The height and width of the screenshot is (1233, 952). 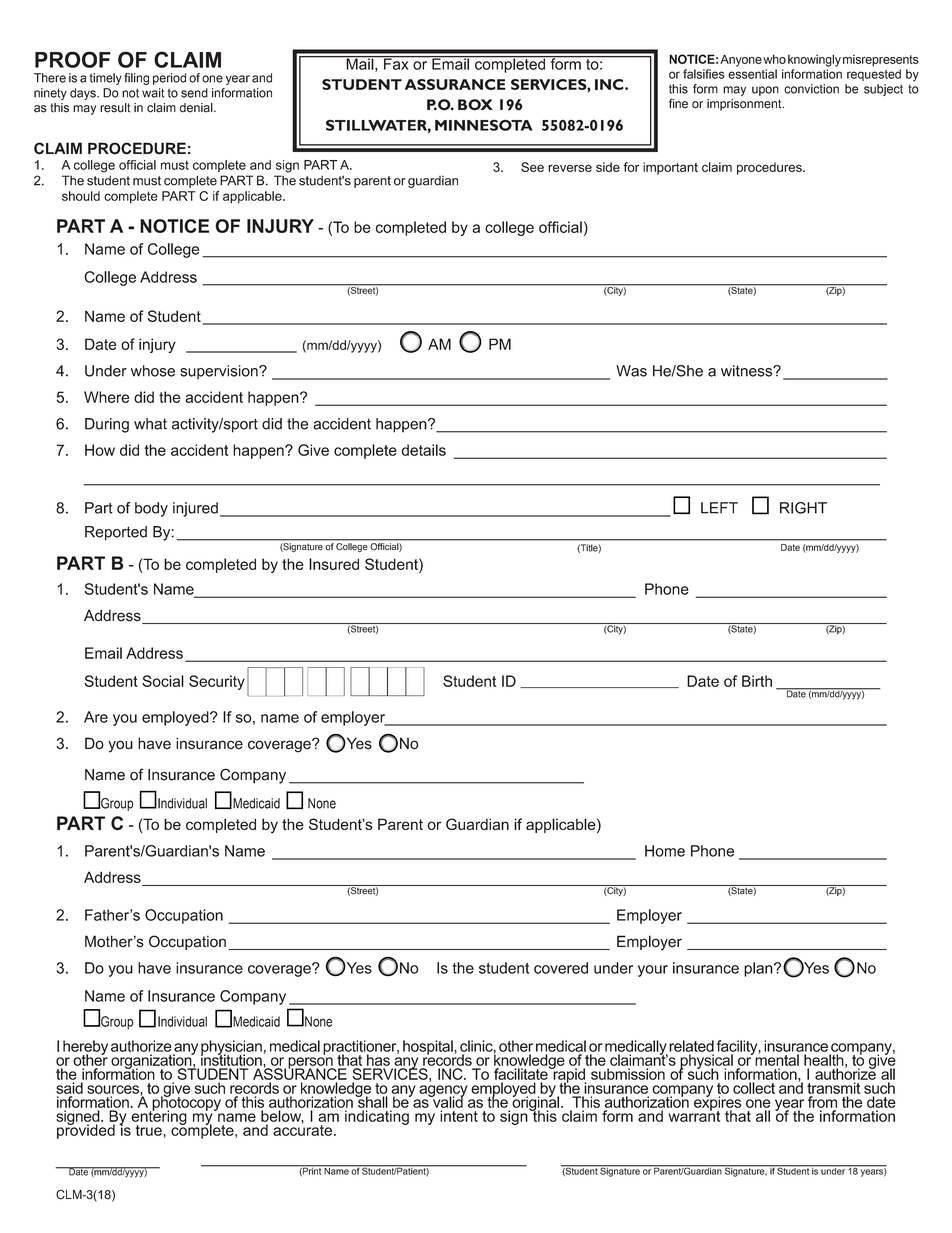 I want to click on wait, so click(x=153, y=93).
